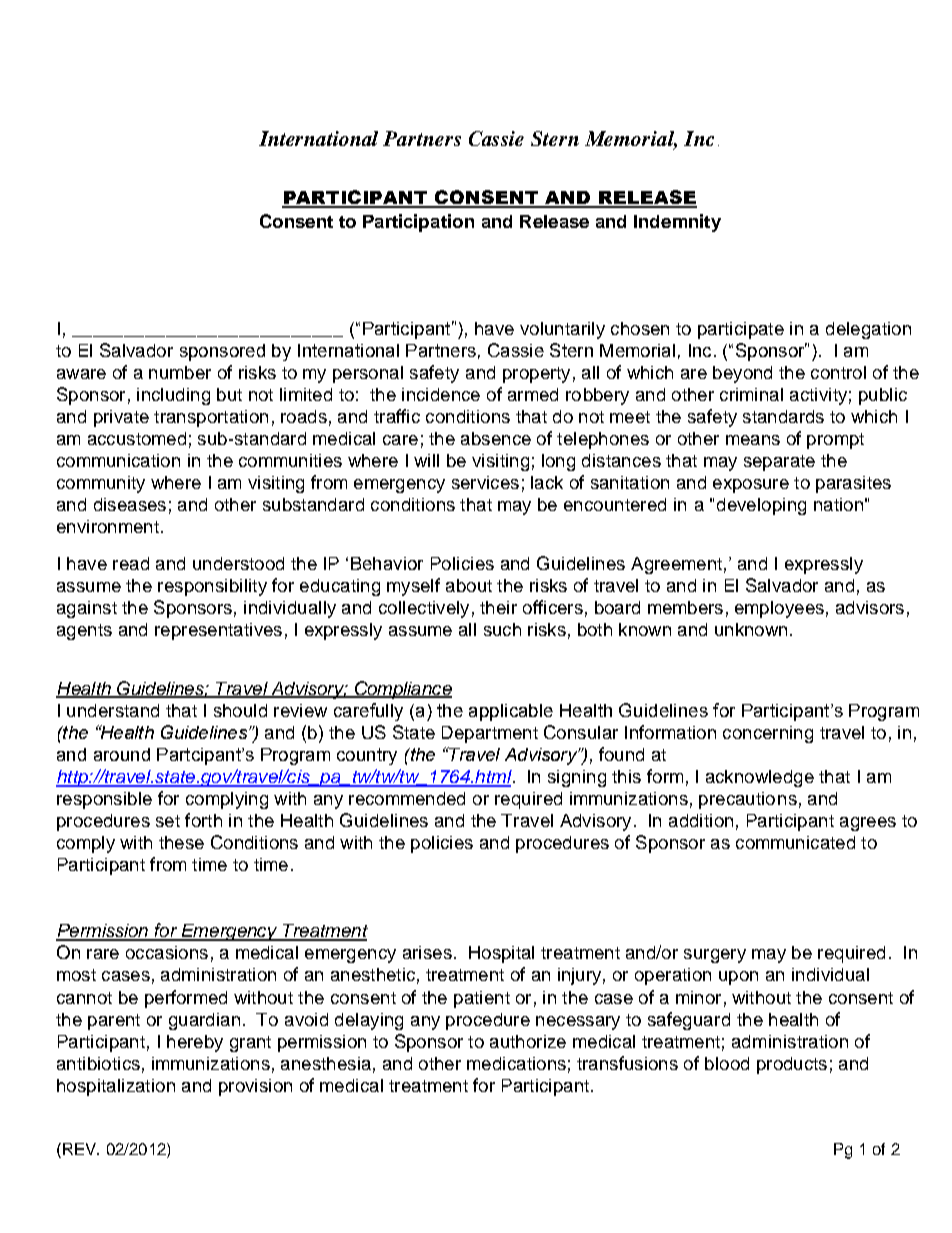  What do you see at coordinates (502, 629) in the document?
I see `such` at bounding box center [502, 629].
